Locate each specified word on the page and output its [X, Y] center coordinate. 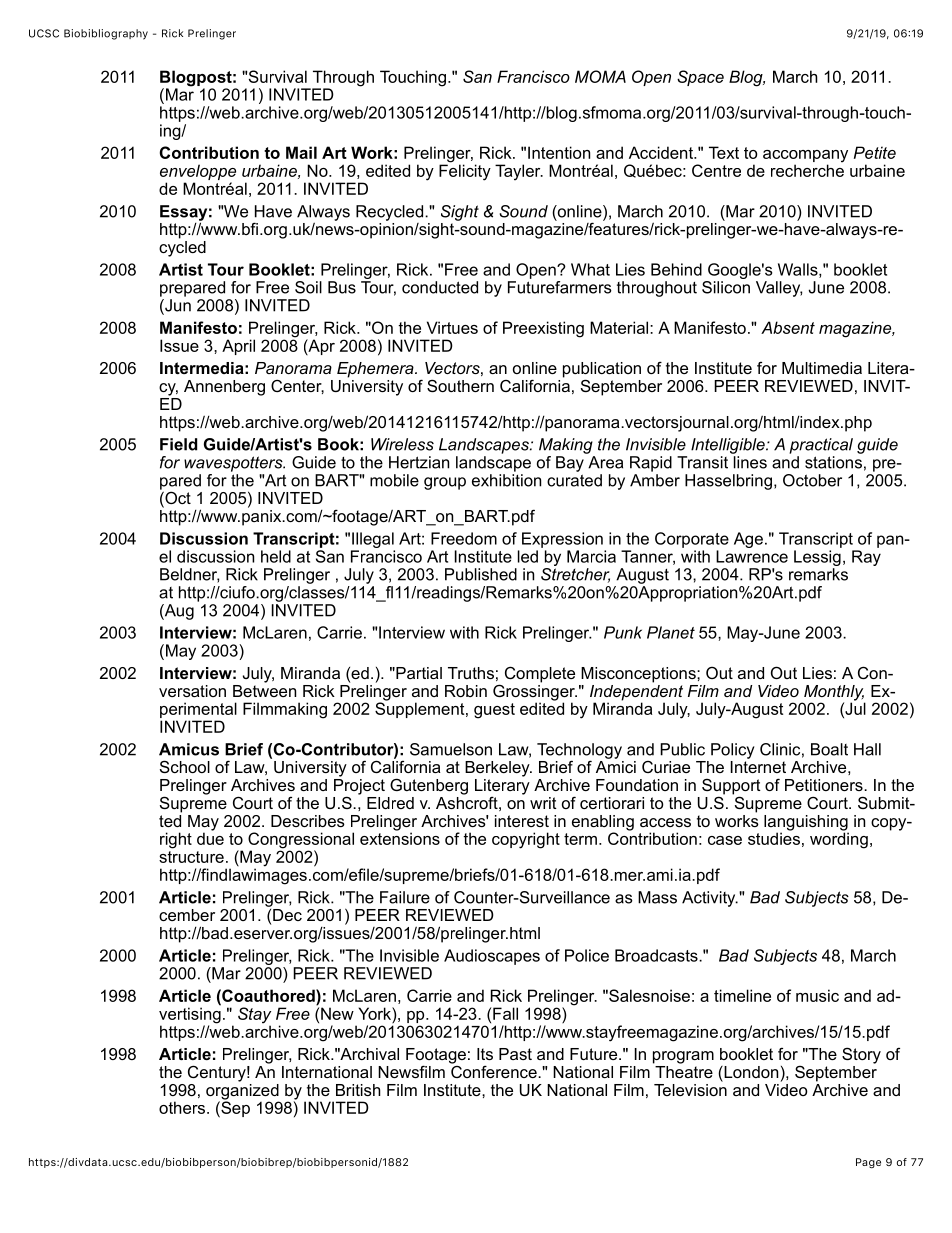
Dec [287, 915]
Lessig [817, 558]
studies [774, 837]
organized [242, 1091]
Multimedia [822, 368]
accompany [805, 157]
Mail [301, 152]
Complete [540, 674]
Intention [559, 152]
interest [522, 821]
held [276, 556]
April [238, 347]
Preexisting [543, 329]
